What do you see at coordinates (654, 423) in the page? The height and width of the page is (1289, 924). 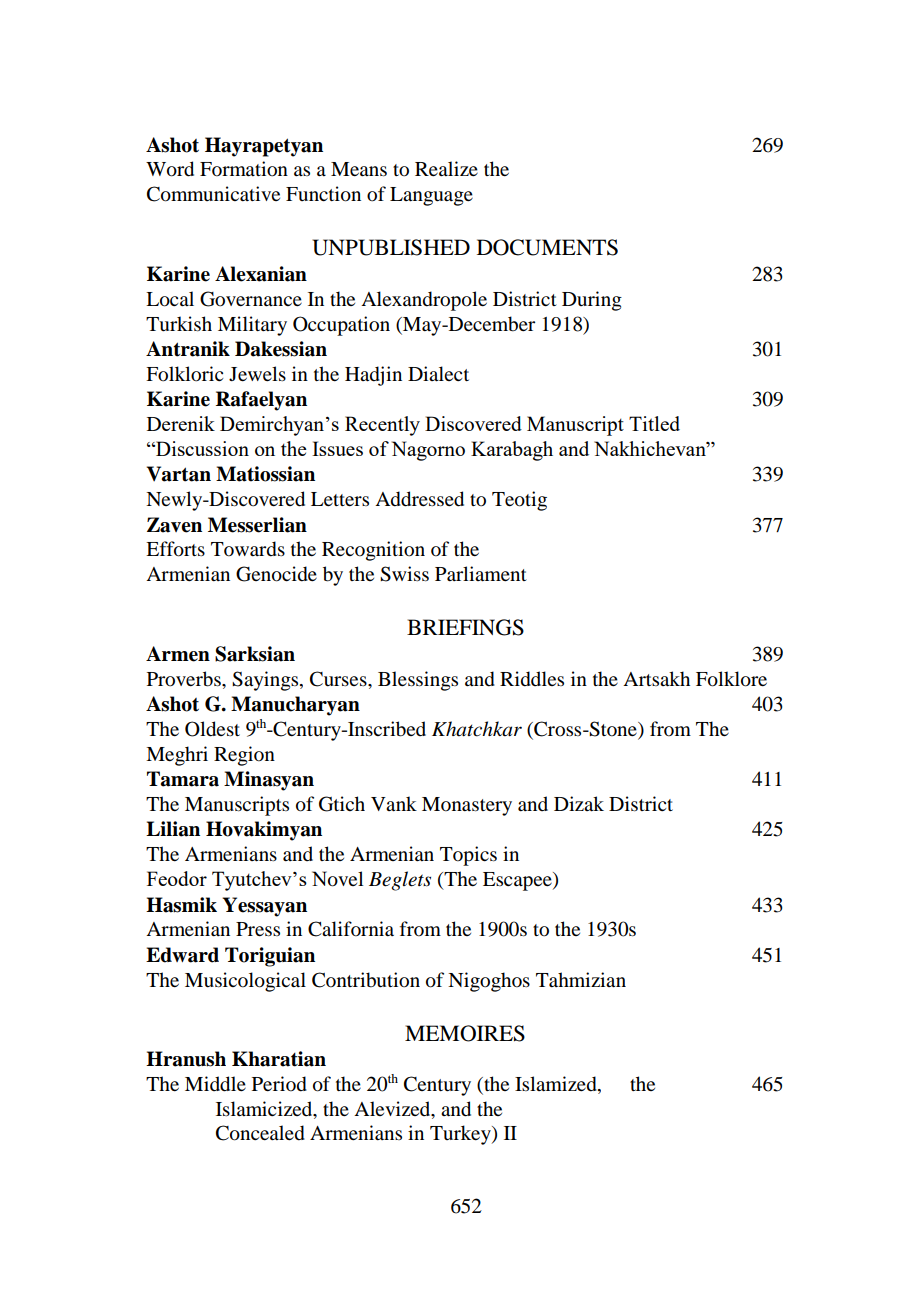 I see `Titled` at bounding box center [654, 423].
